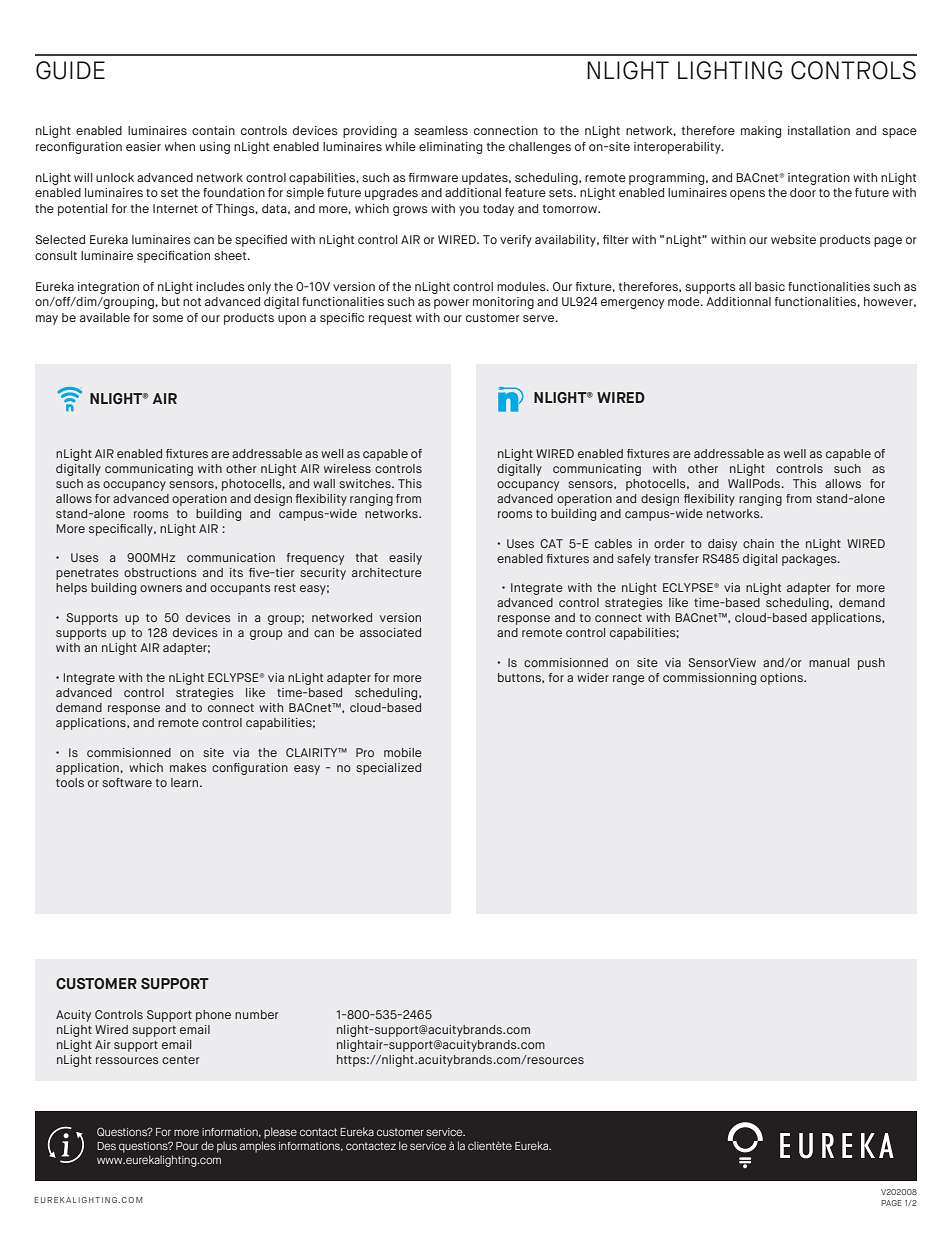 Image resolution: width=952 pixels, height=1233 pixels. Describe the element at coordinates (168, 318) in the screenshot. I see `some` at that location.
